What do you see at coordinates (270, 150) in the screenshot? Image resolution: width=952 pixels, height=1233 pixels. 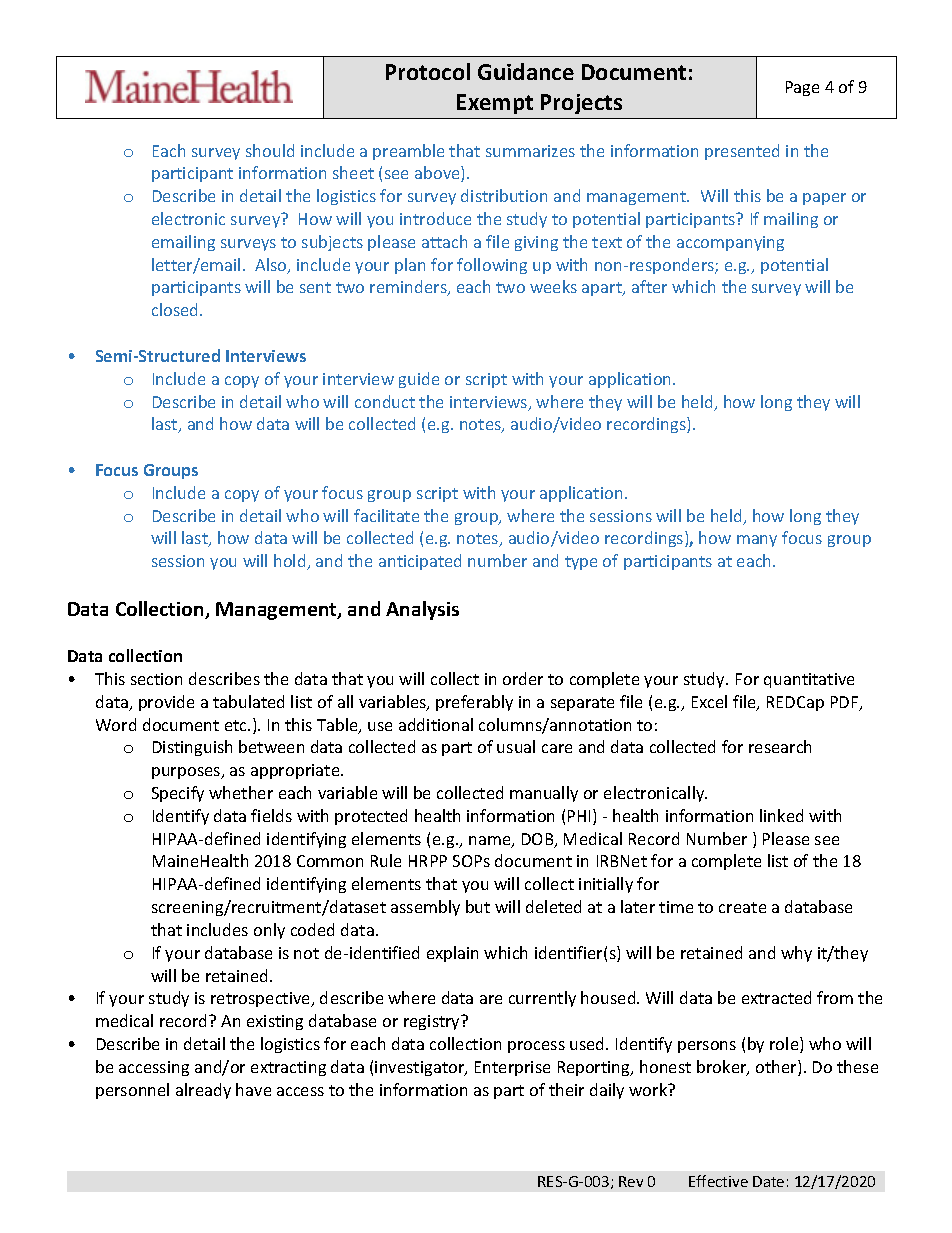 I see `should` at bounding box center [270, 150].
